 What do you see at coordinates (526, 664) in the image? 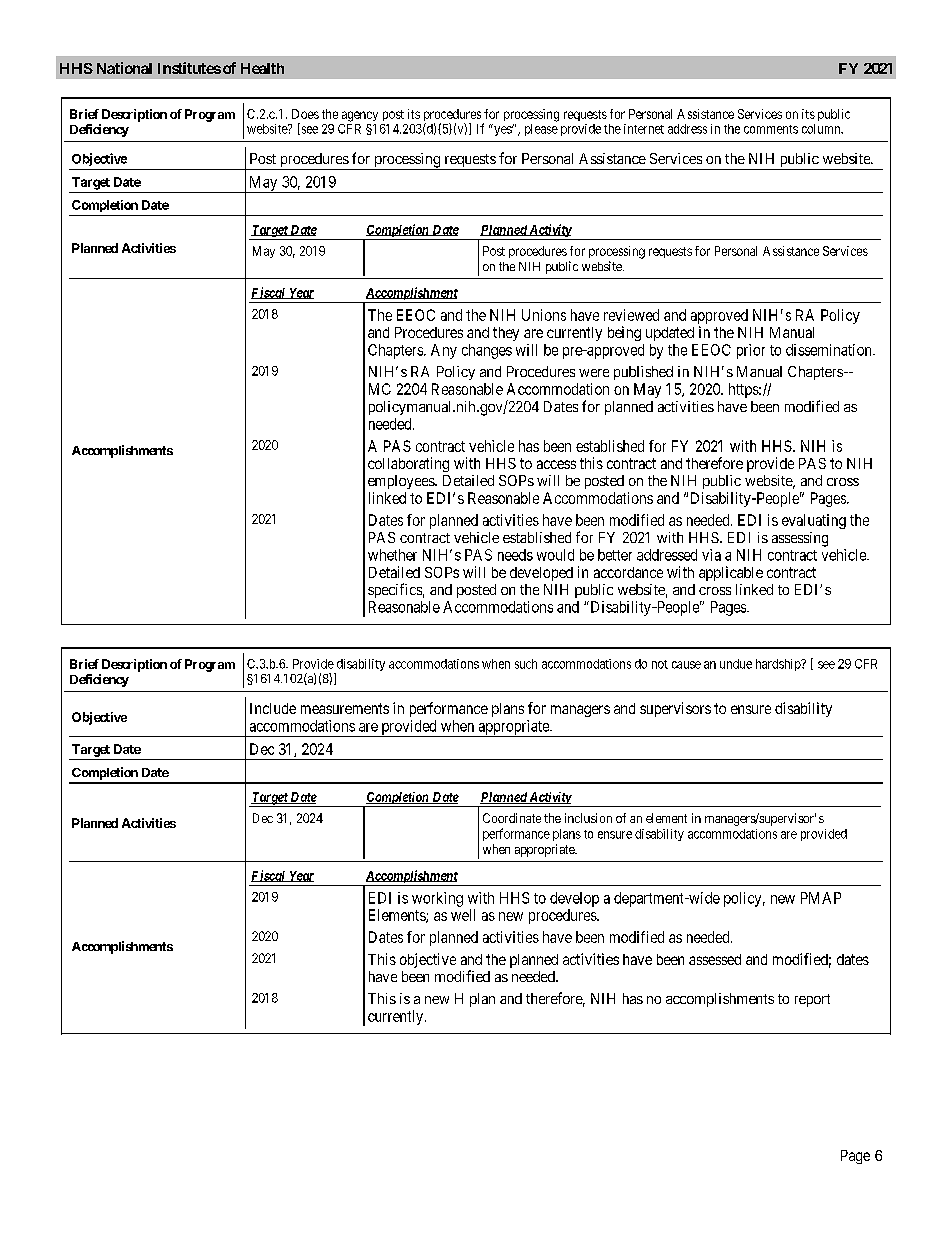
I see `such` at bounding box center [526, 664].
